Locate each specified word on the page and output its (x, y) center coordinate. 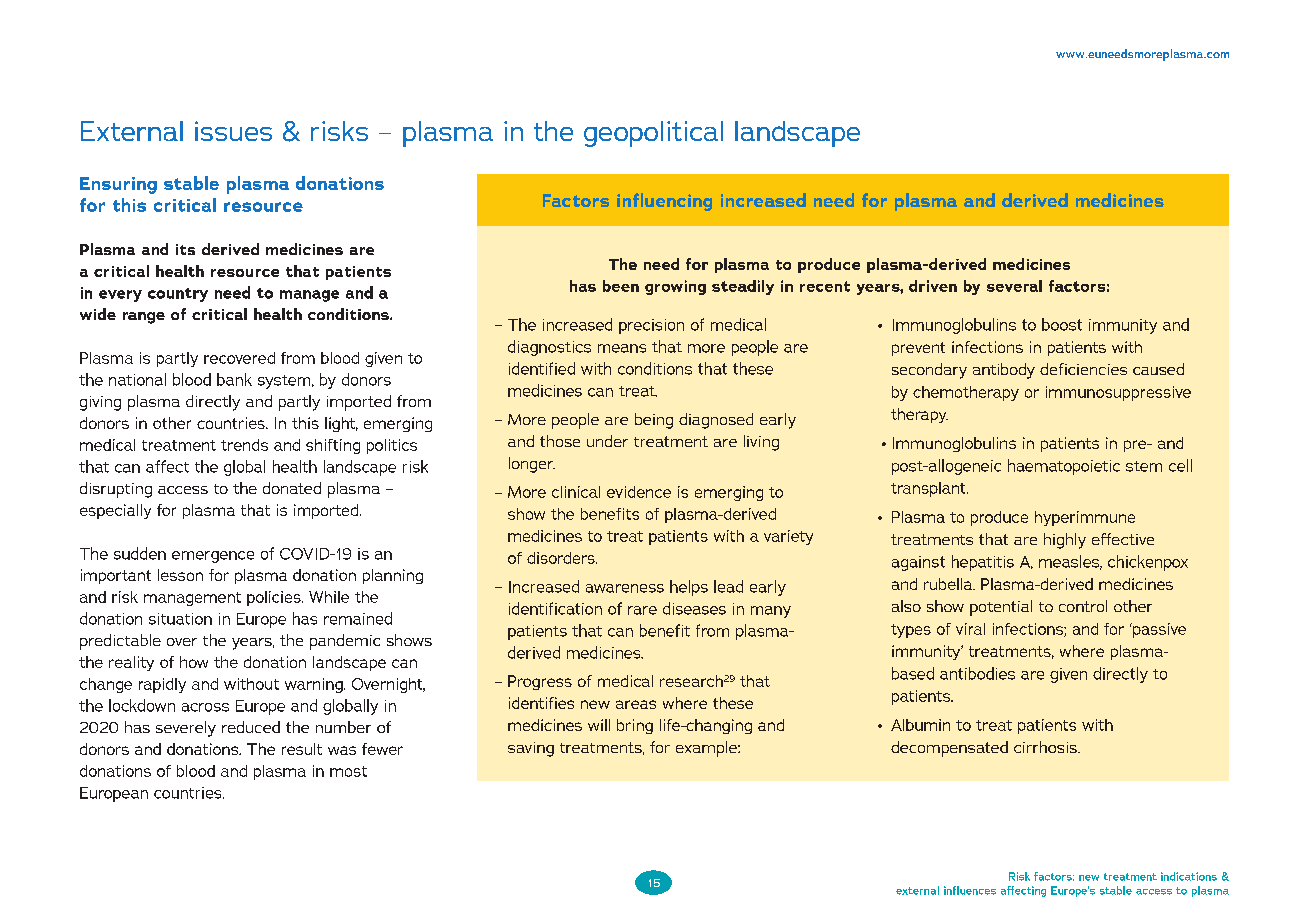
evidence (639, 492)
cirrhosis (1046, 747)
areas (636, 704)
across (205, 707)
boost (1062, 324)
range (144, 318)
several (1014, 286)
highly (1065, 541)
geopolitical (653, 134)
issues (233, 131)
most (348, 771)
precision (651, 326)
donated (292, 488)
